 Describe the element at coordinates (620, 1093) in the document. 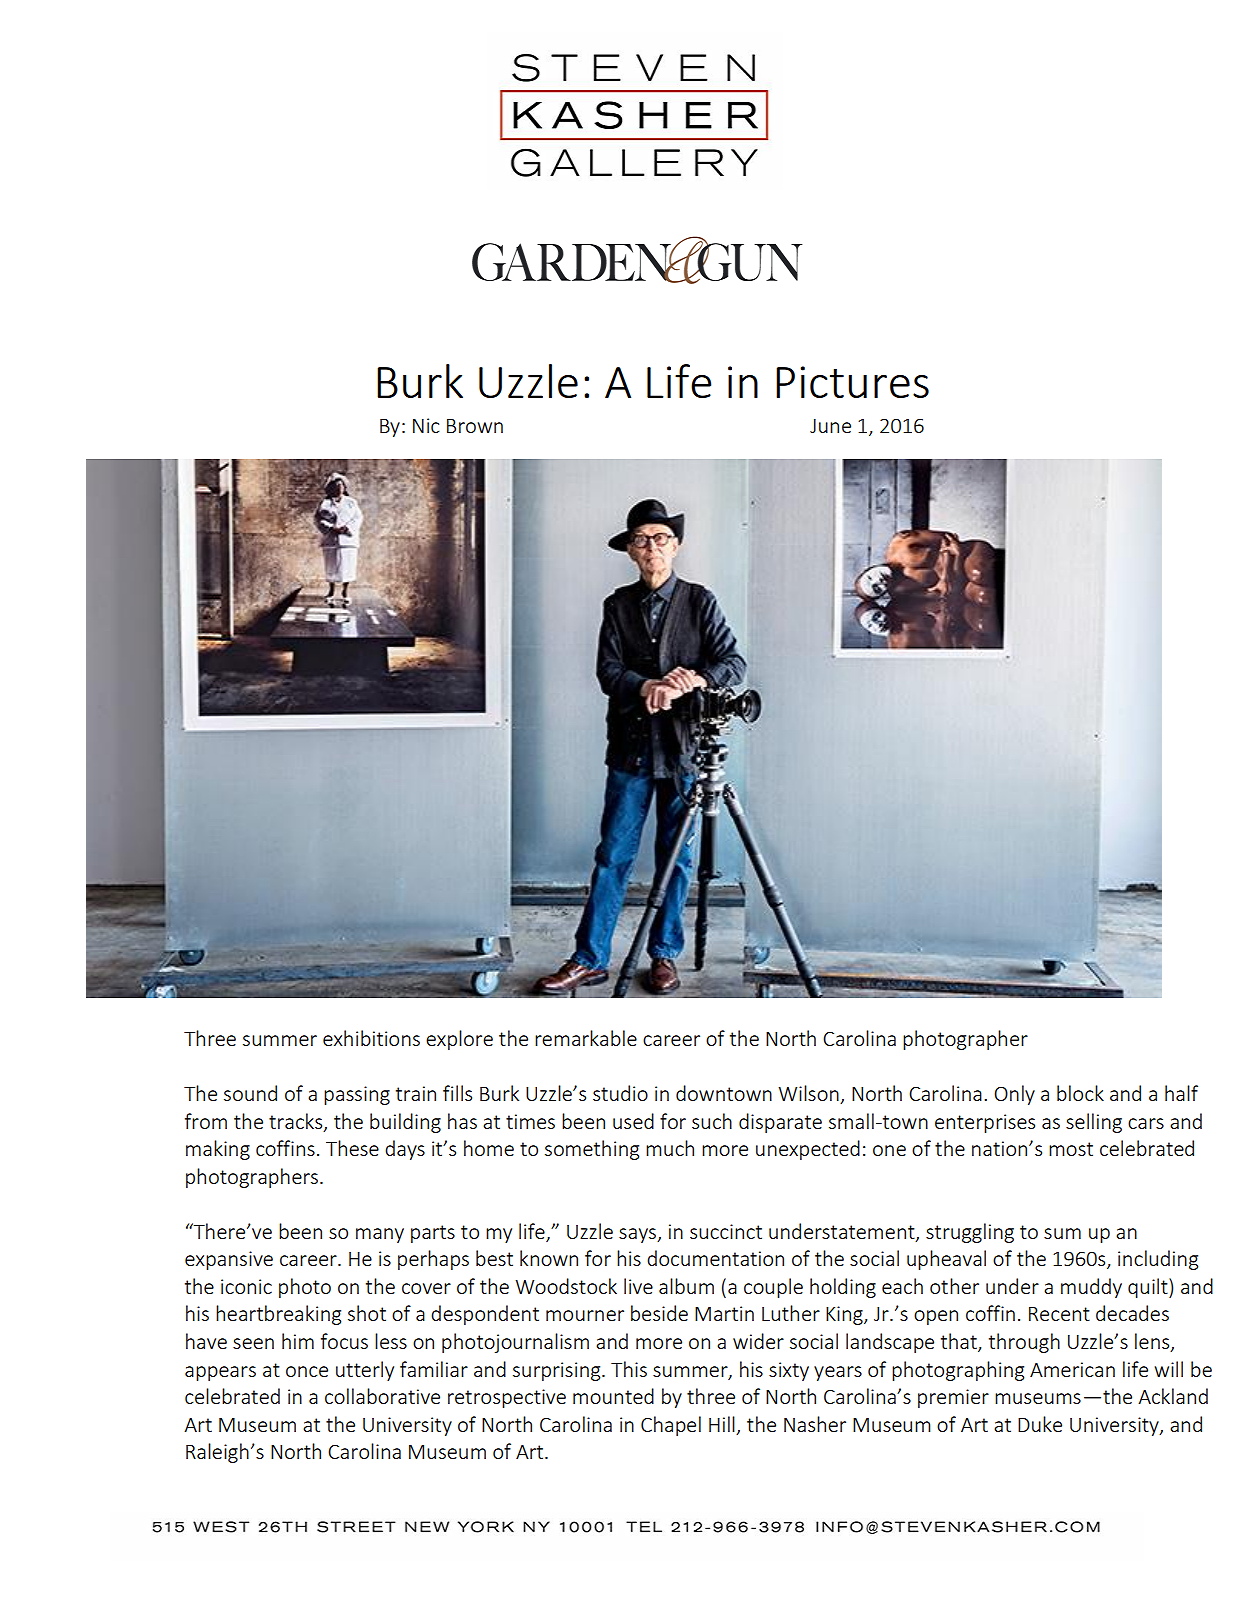

I see `studio` at that location.
